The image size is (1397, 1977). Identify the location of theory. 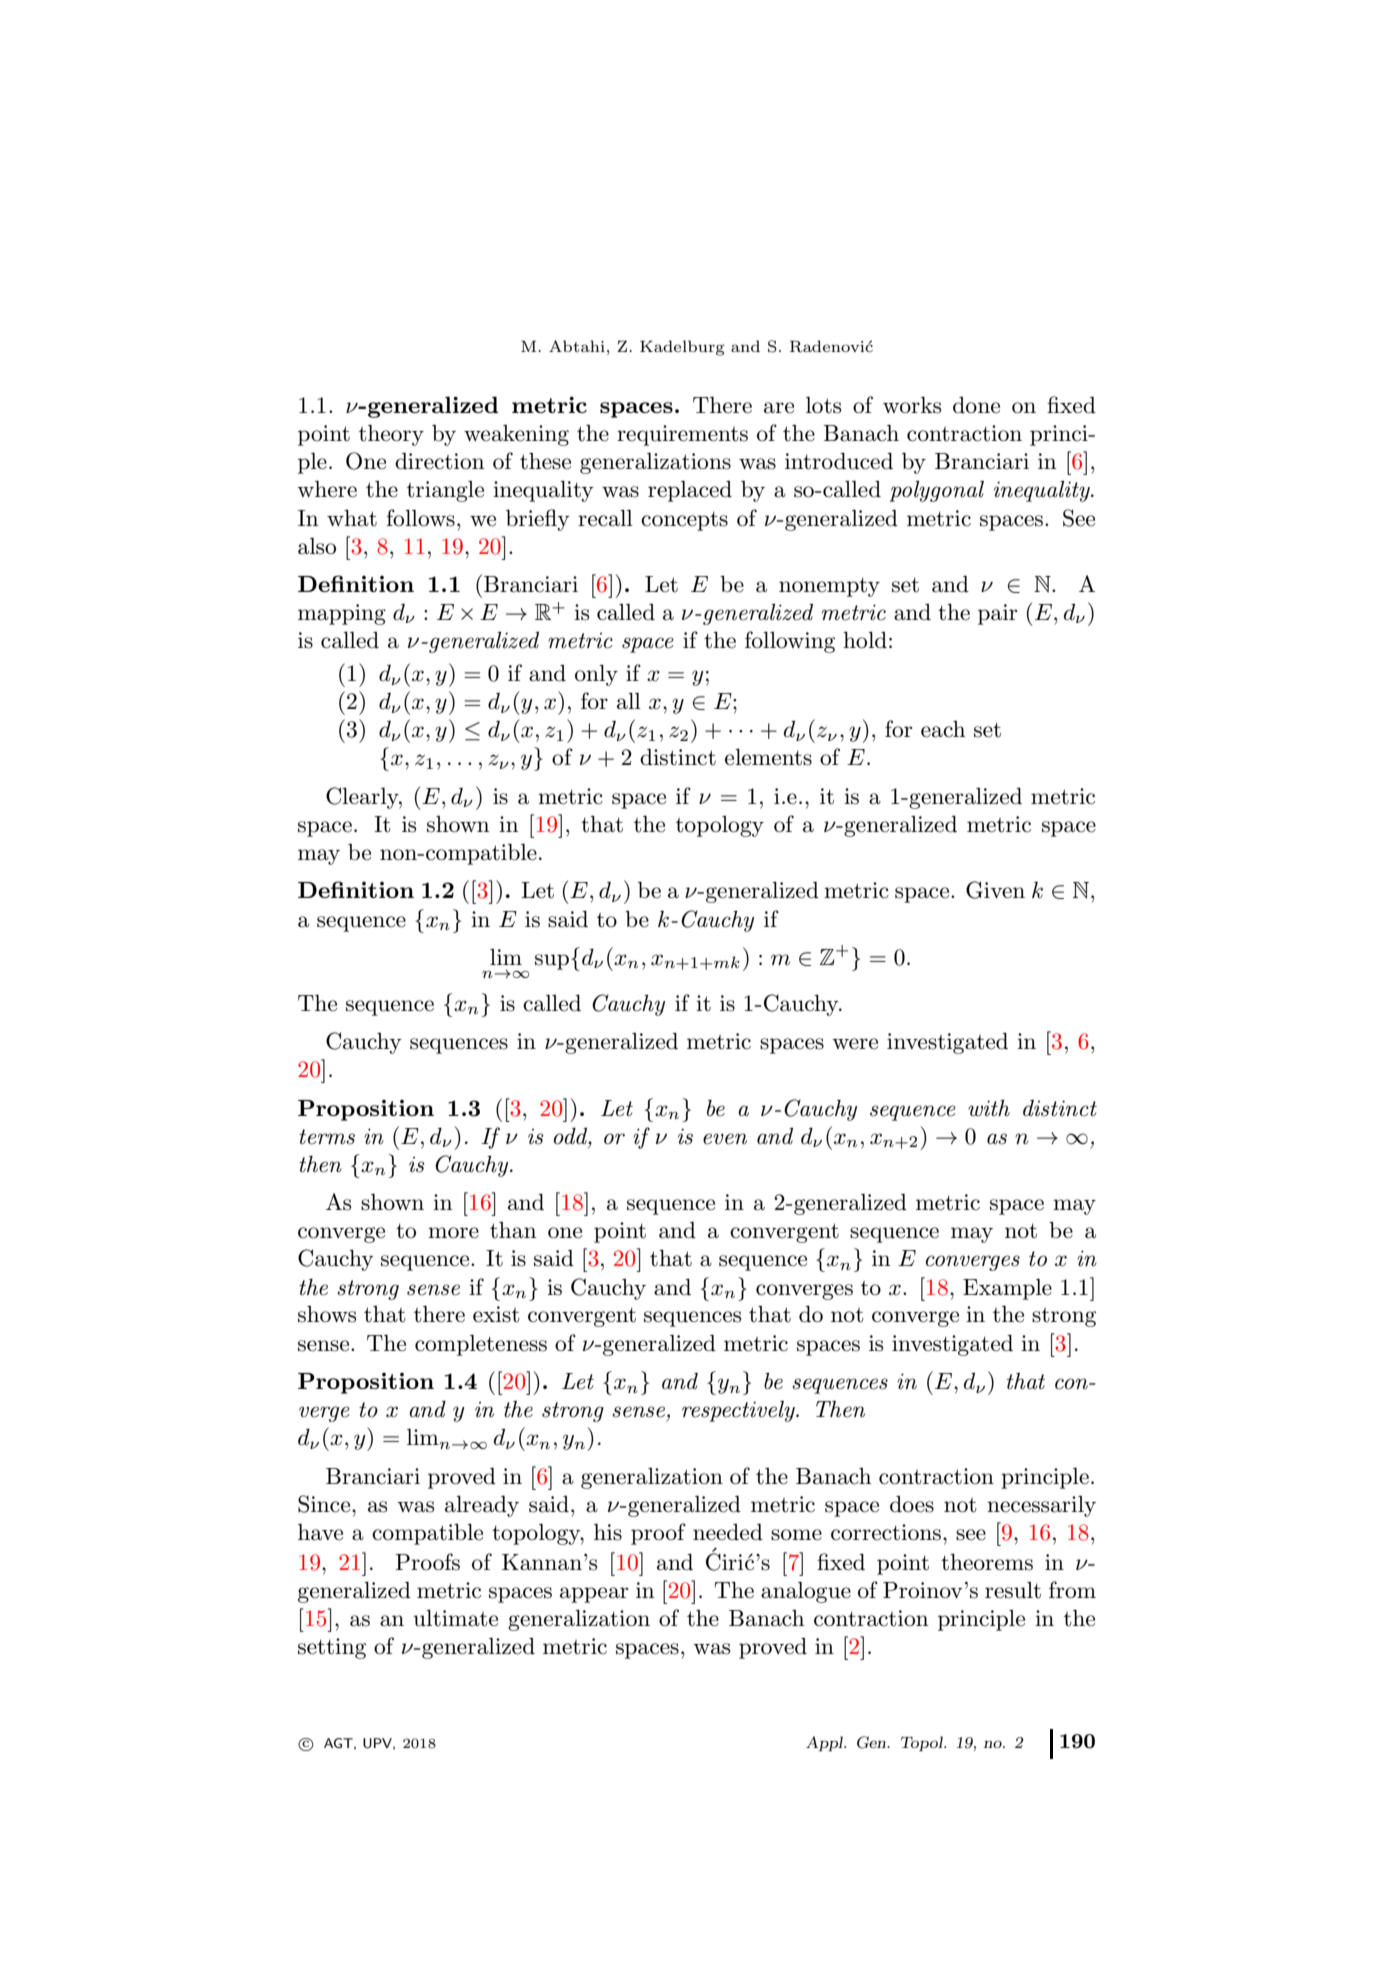
(391, 435).
